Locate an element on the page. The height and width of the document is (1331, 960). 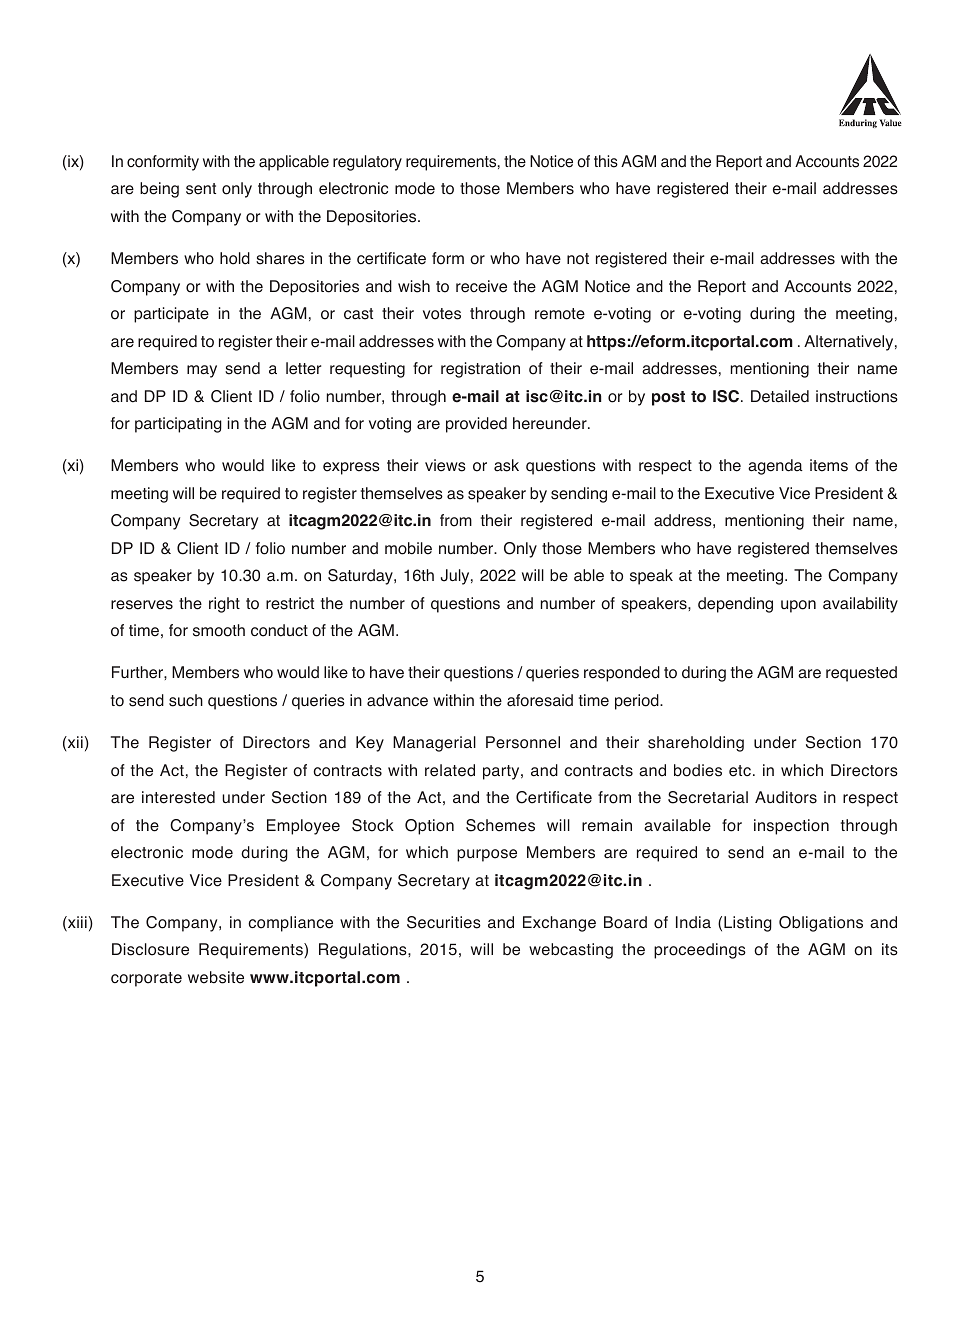
registration is located at coordinates (480, 370).
